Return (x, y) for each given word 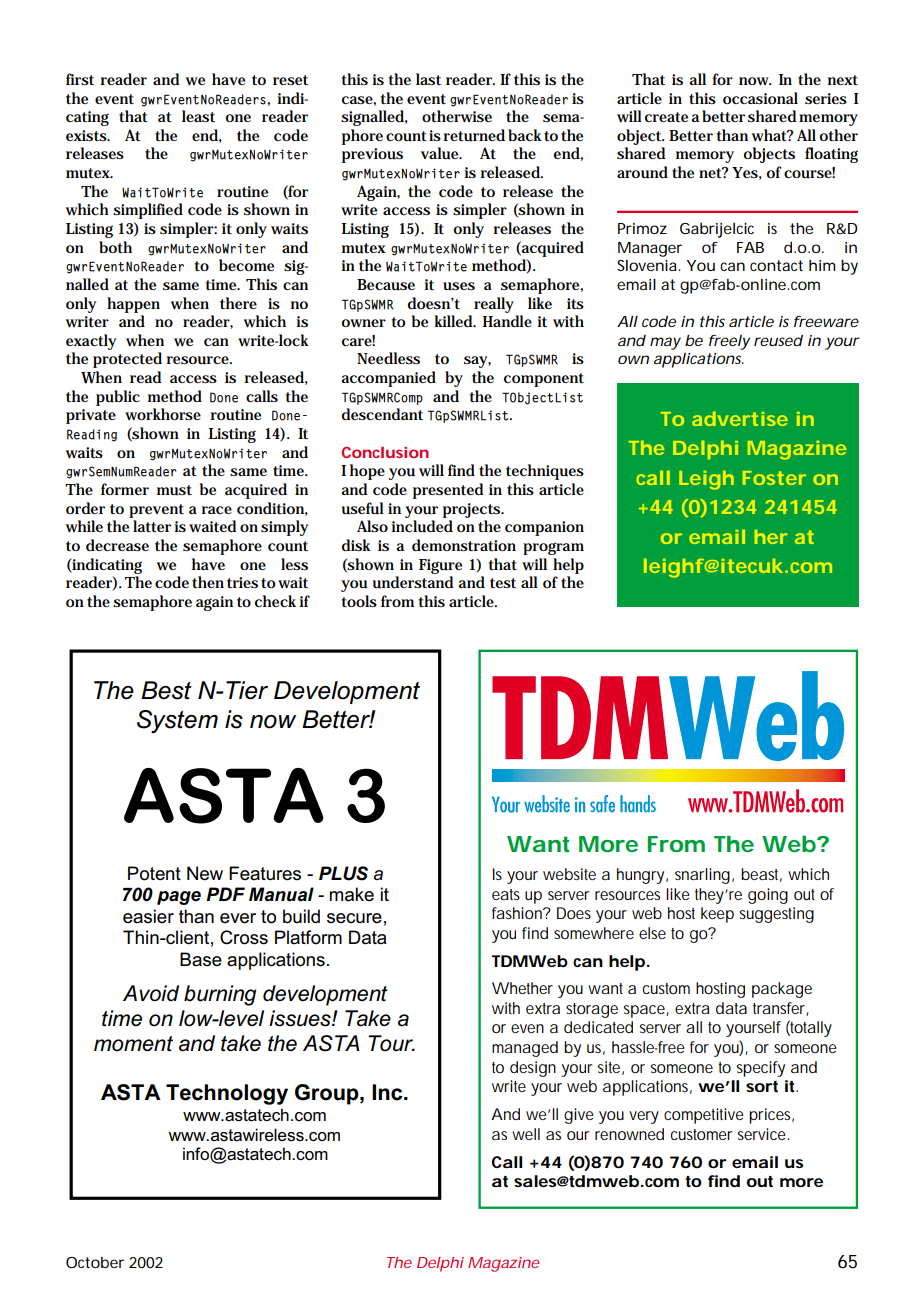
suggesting (777, 915)
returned (474, 135)
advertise (740, 418)
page (179, 898)
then (208, 582)
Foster (774, 478)
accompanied (388, 379)
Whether (522, 988)
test (503, 583)
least (198, 116)
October (95, 1262)
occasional (760, 98)
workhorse (163, 414)
